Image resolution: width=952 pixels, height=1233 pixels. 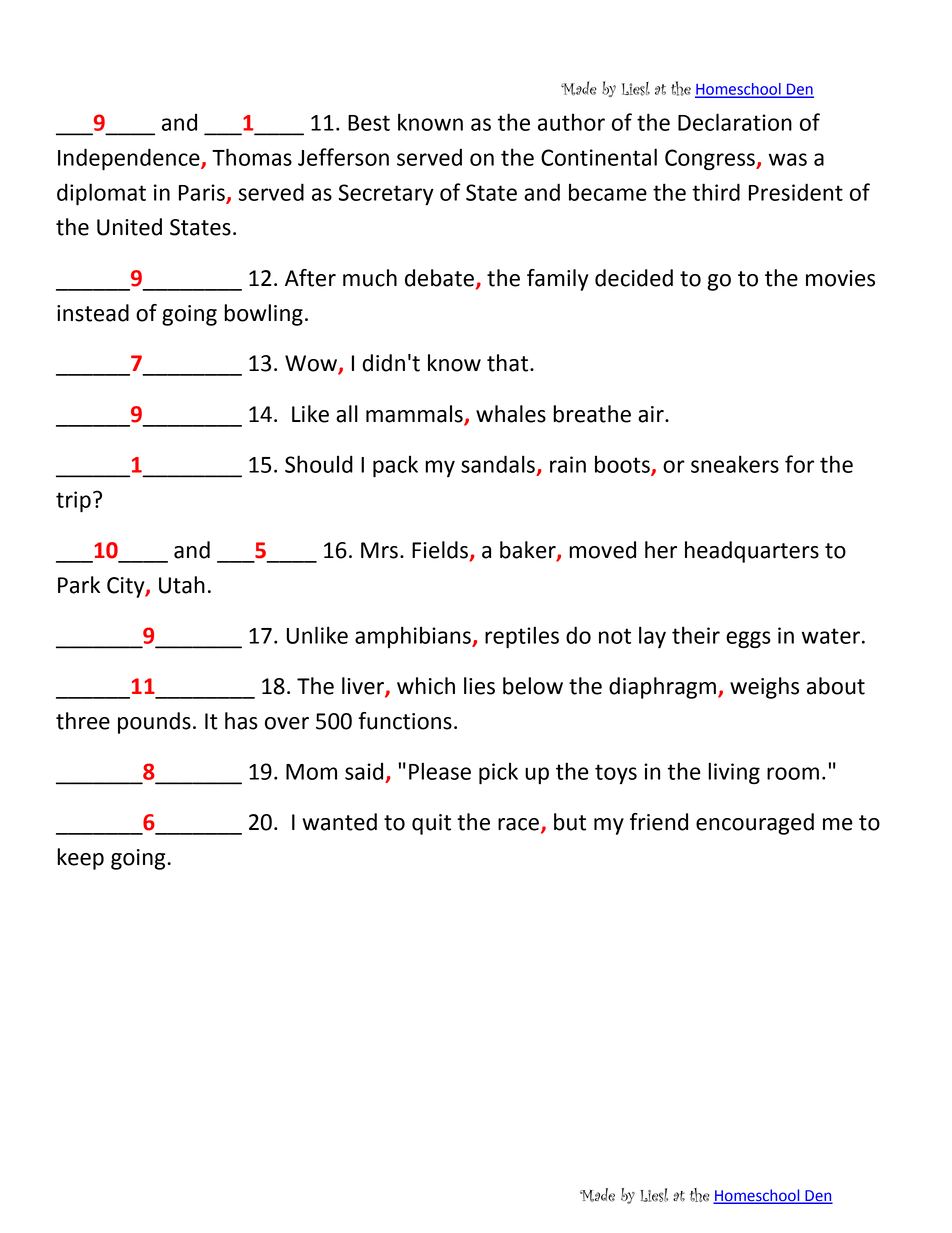 What do you see at coordinates (748, 640) in the document?
I see `eggs` at bounding box center [748, 640].
